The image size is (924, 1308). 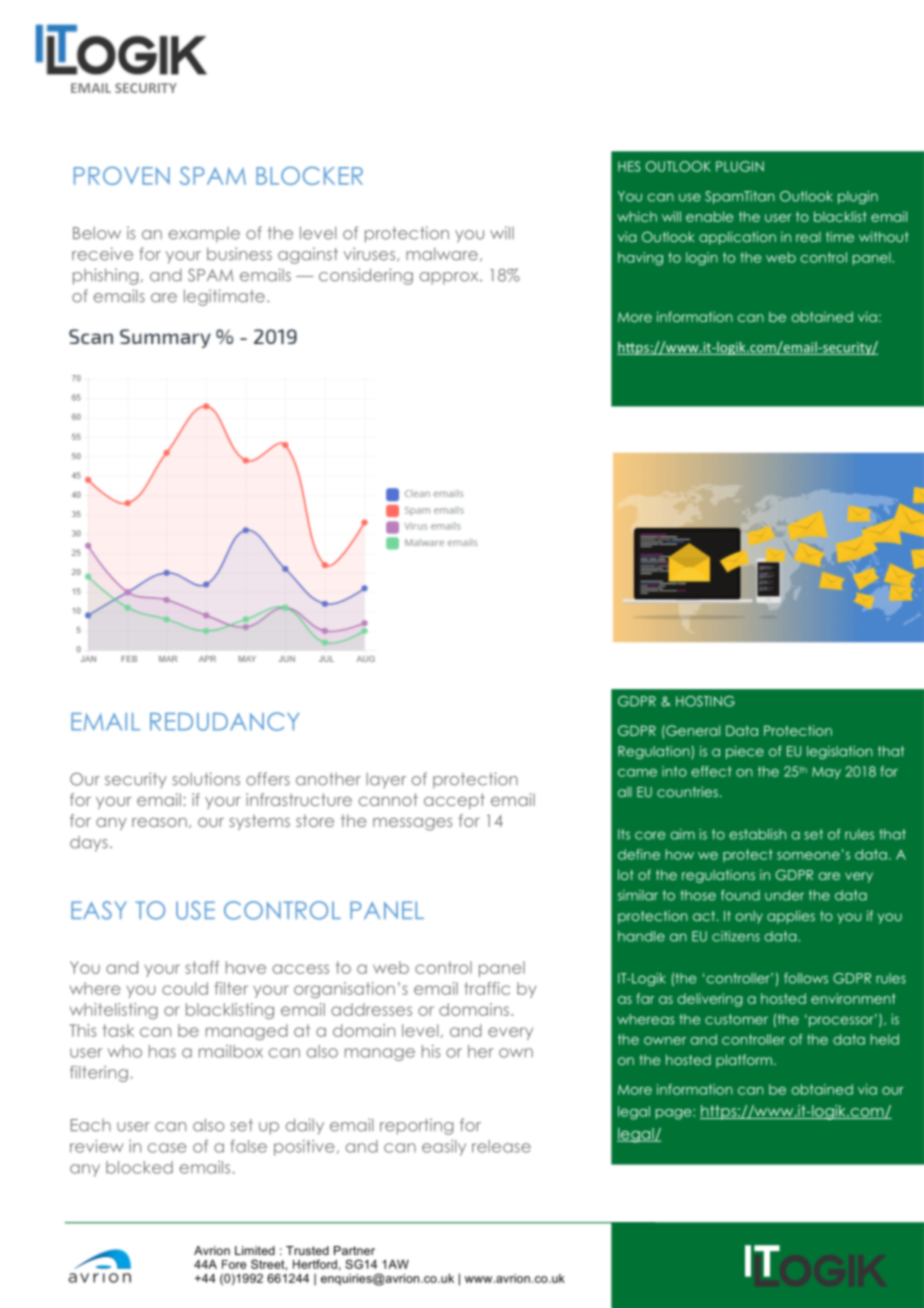 What do you see at coordinates (808, 237) in the screenshot?
I see `real` at bounding box center [808, 237].
